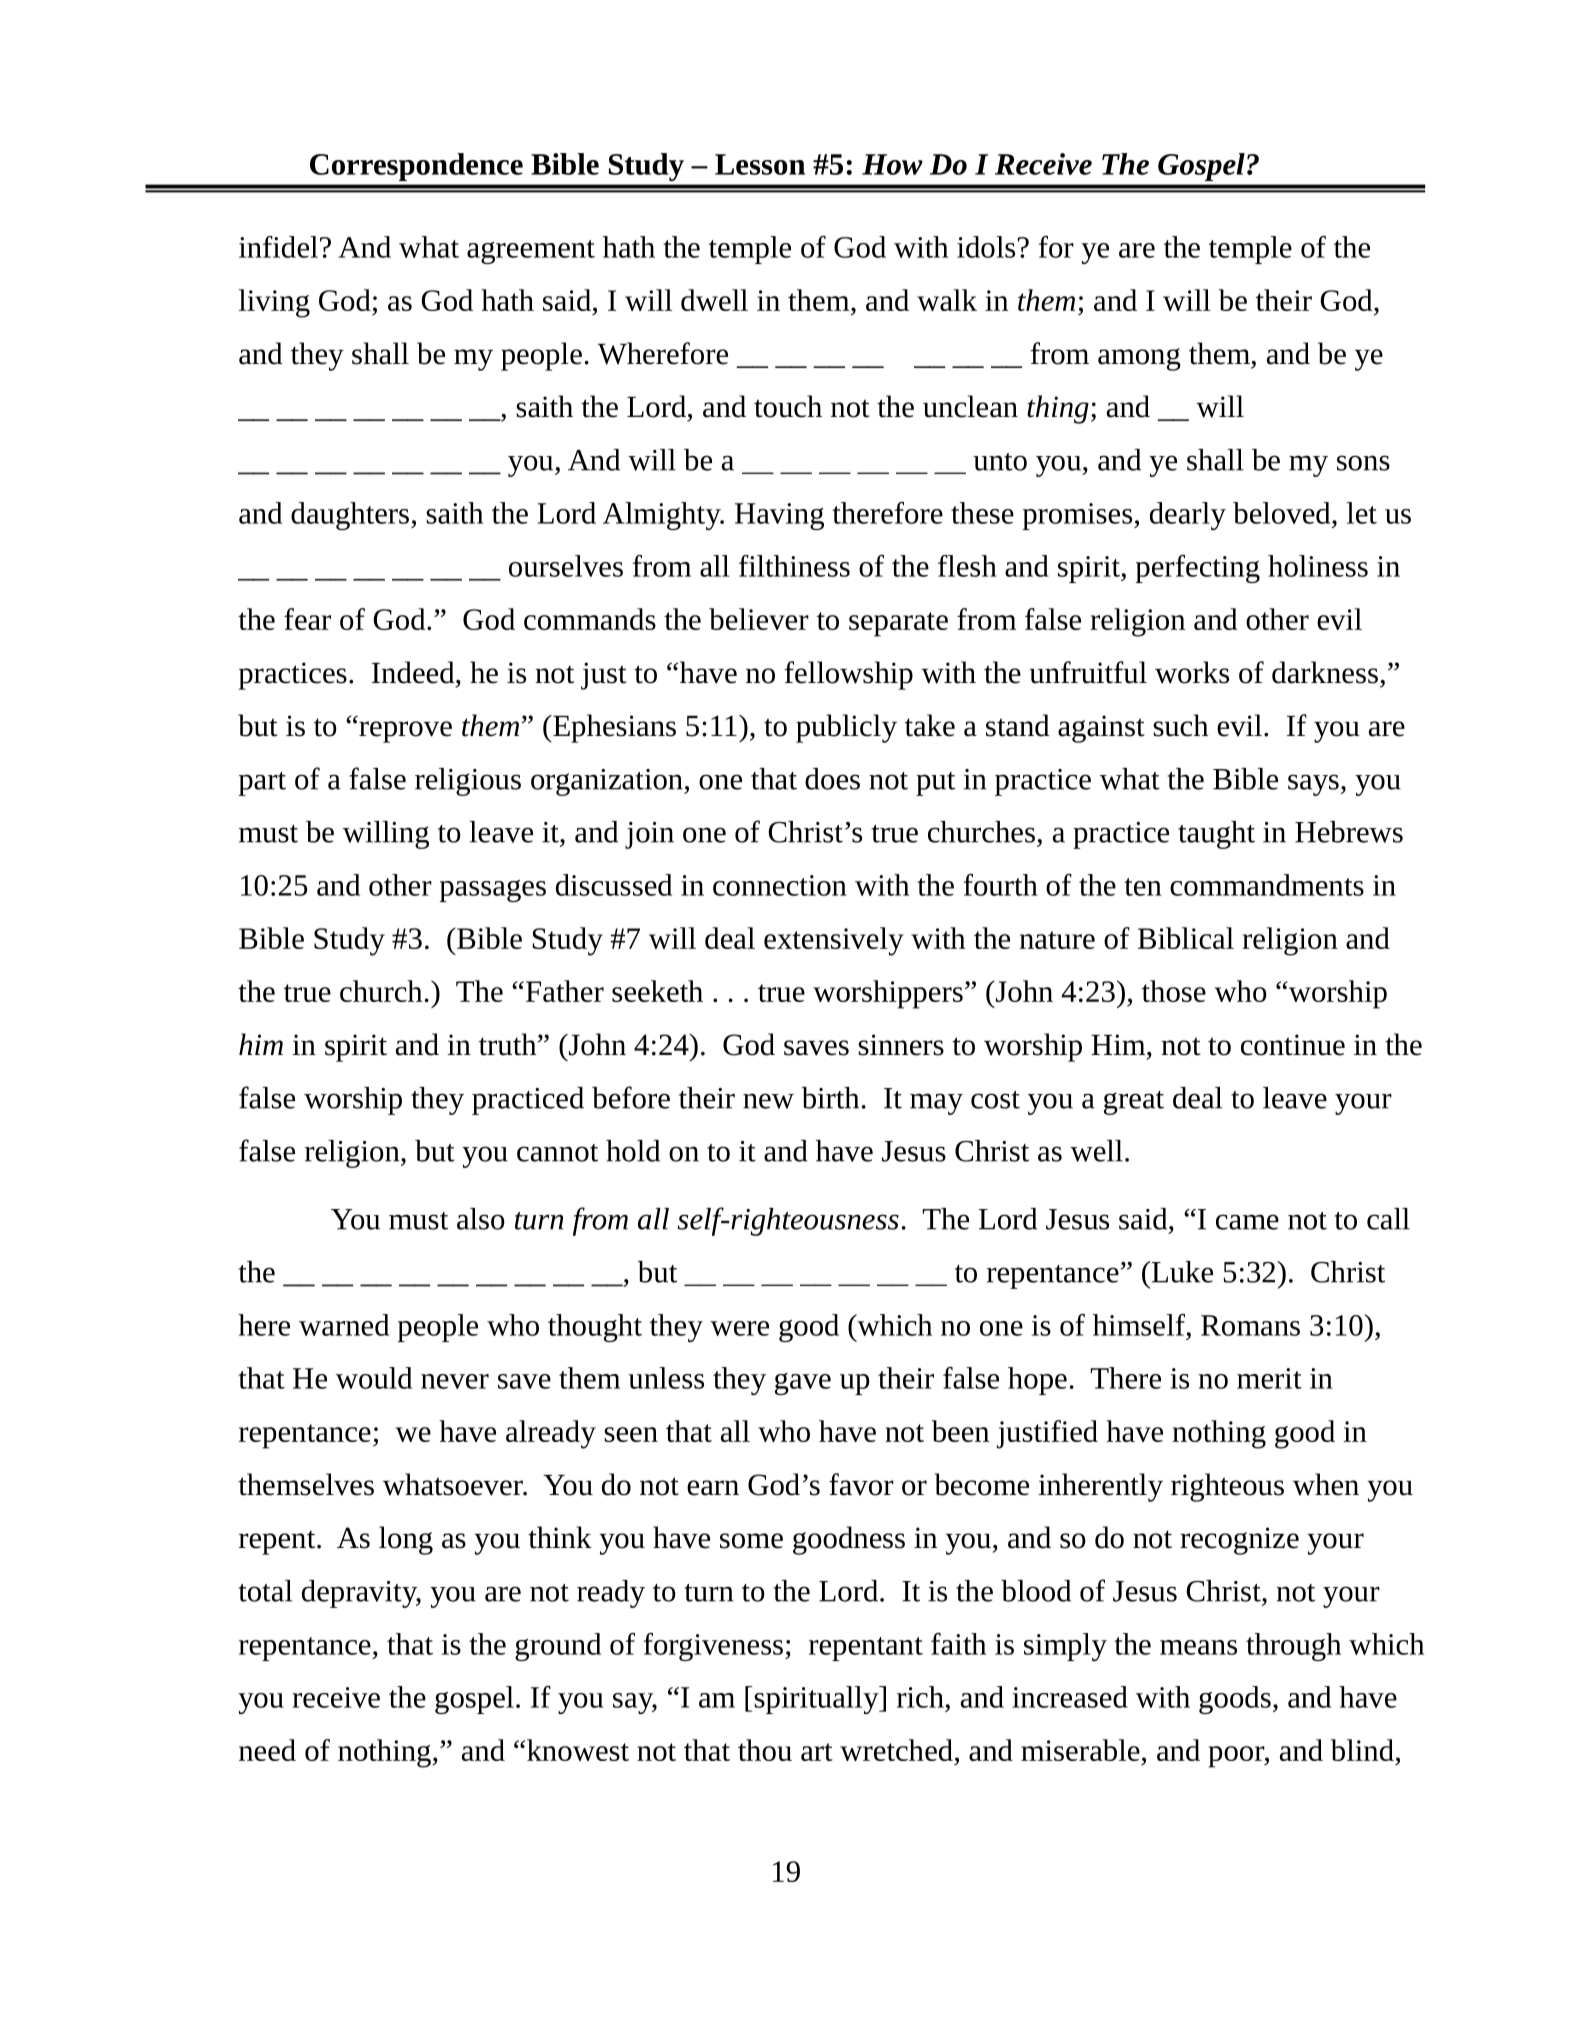 The image size is (1571, 2034). What do you see at coordinates (1139, 359) in the screenshot?
I see `among` at bounding box center [1139, 359].
